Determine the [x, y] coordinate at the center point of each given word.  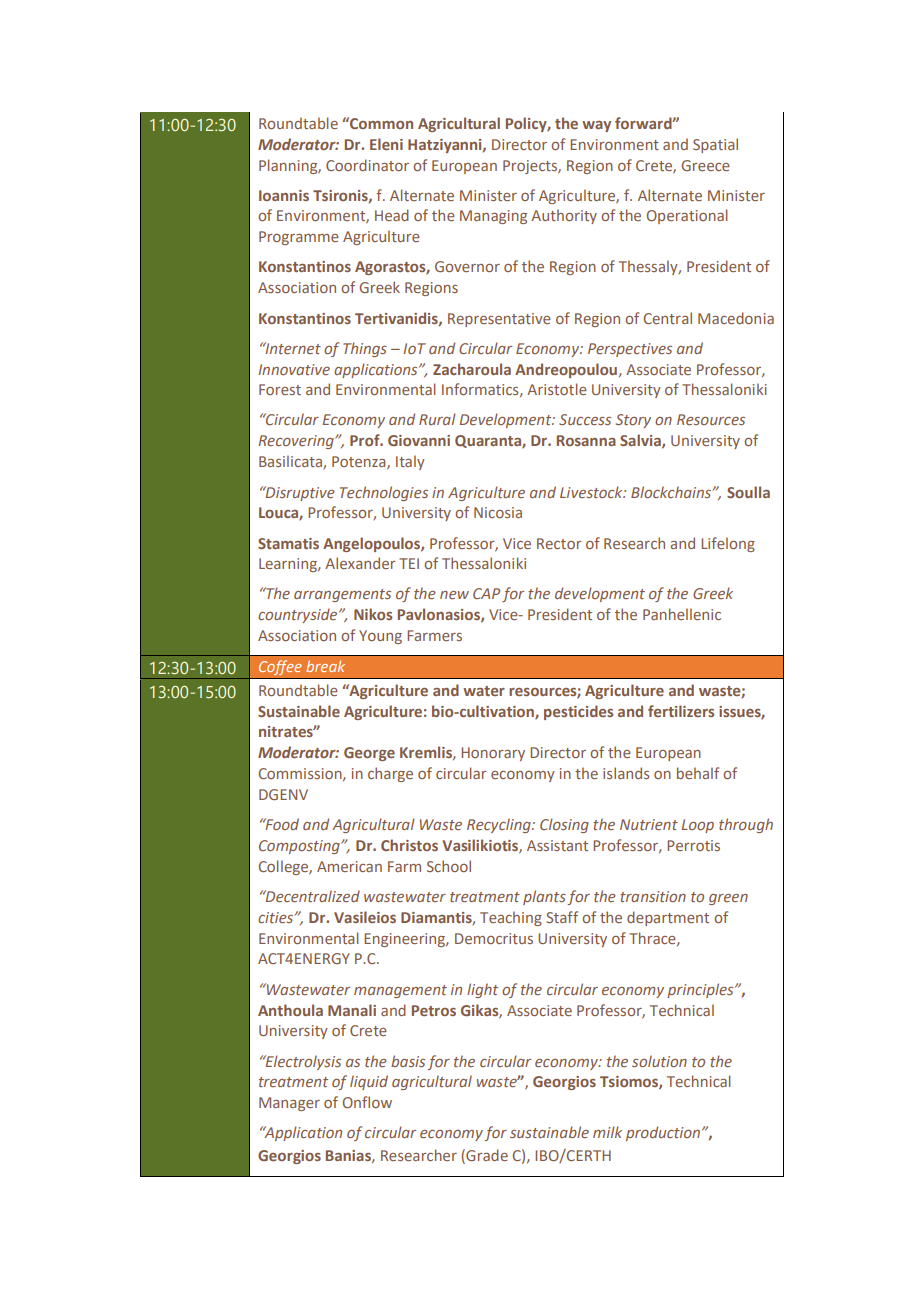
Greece [705, 165]
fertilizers [681, 711]
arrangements [342, 595]
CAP [486, 593]
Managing [493, 217]
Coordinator [367, 165]
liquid [369, 1082]
